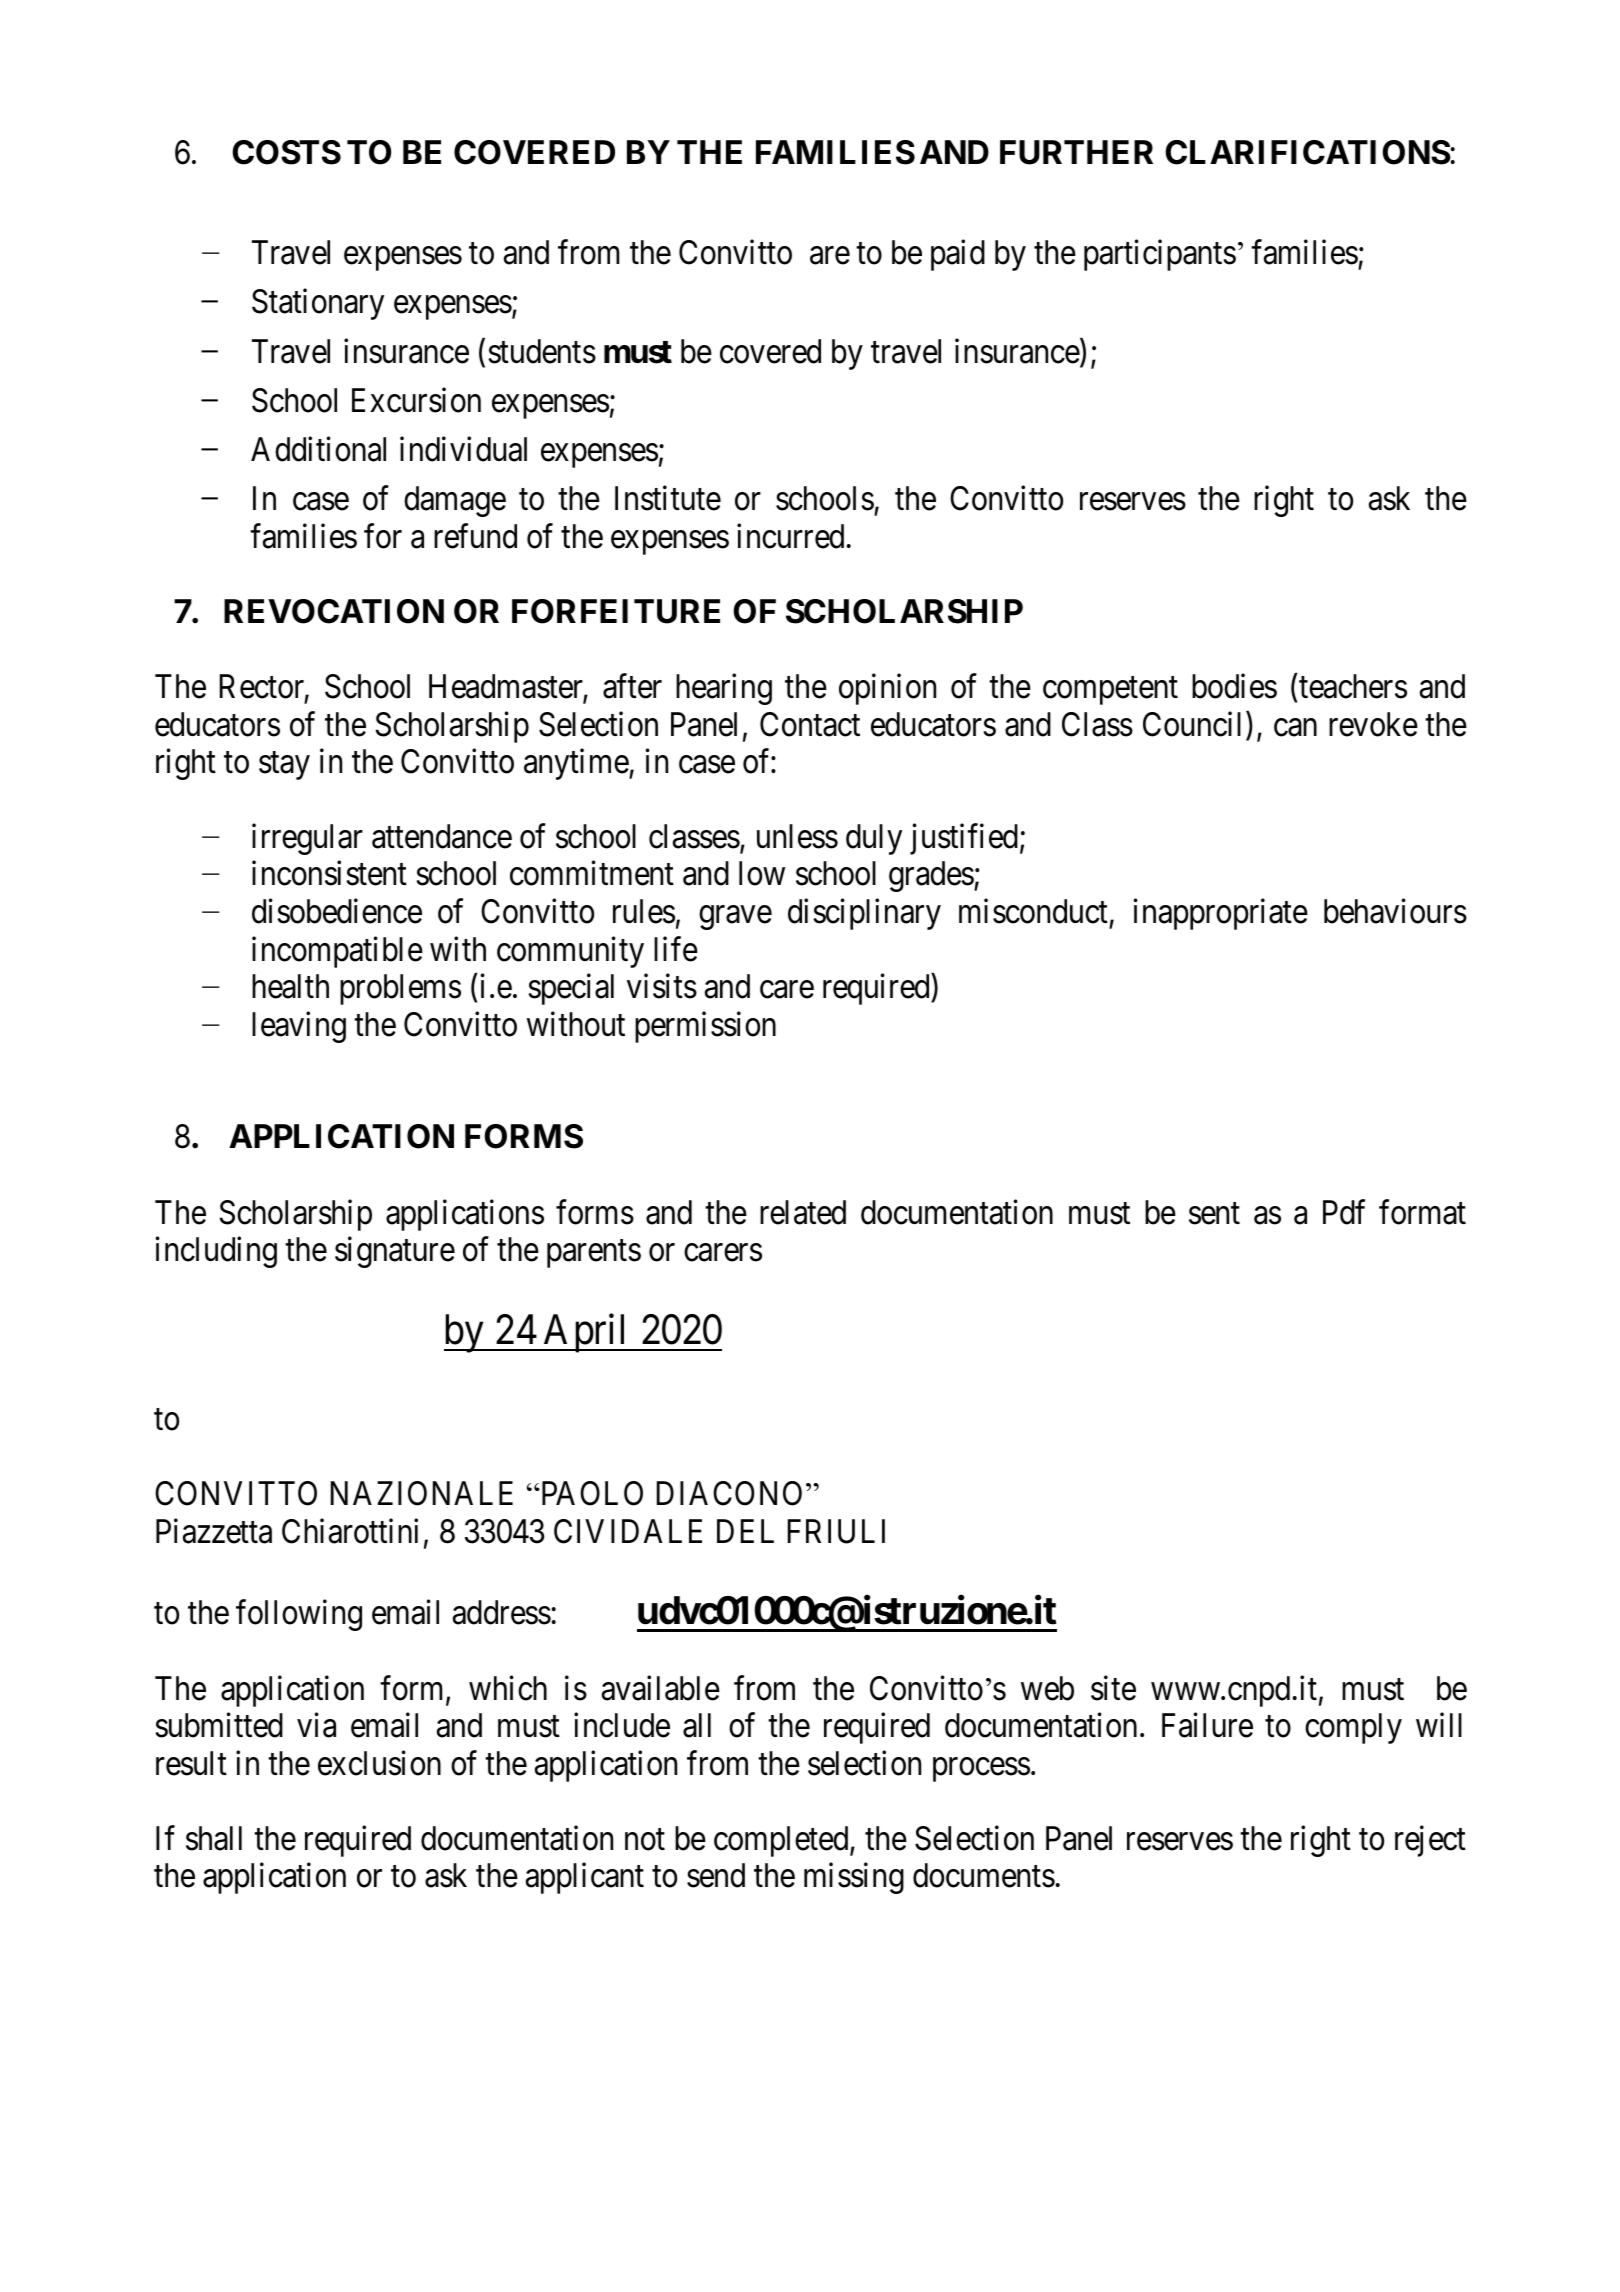 The image size is (1620, 2292). Describe the element at coordinates (379, 1763) in the screenshot. I see `exclusion` at that location.
